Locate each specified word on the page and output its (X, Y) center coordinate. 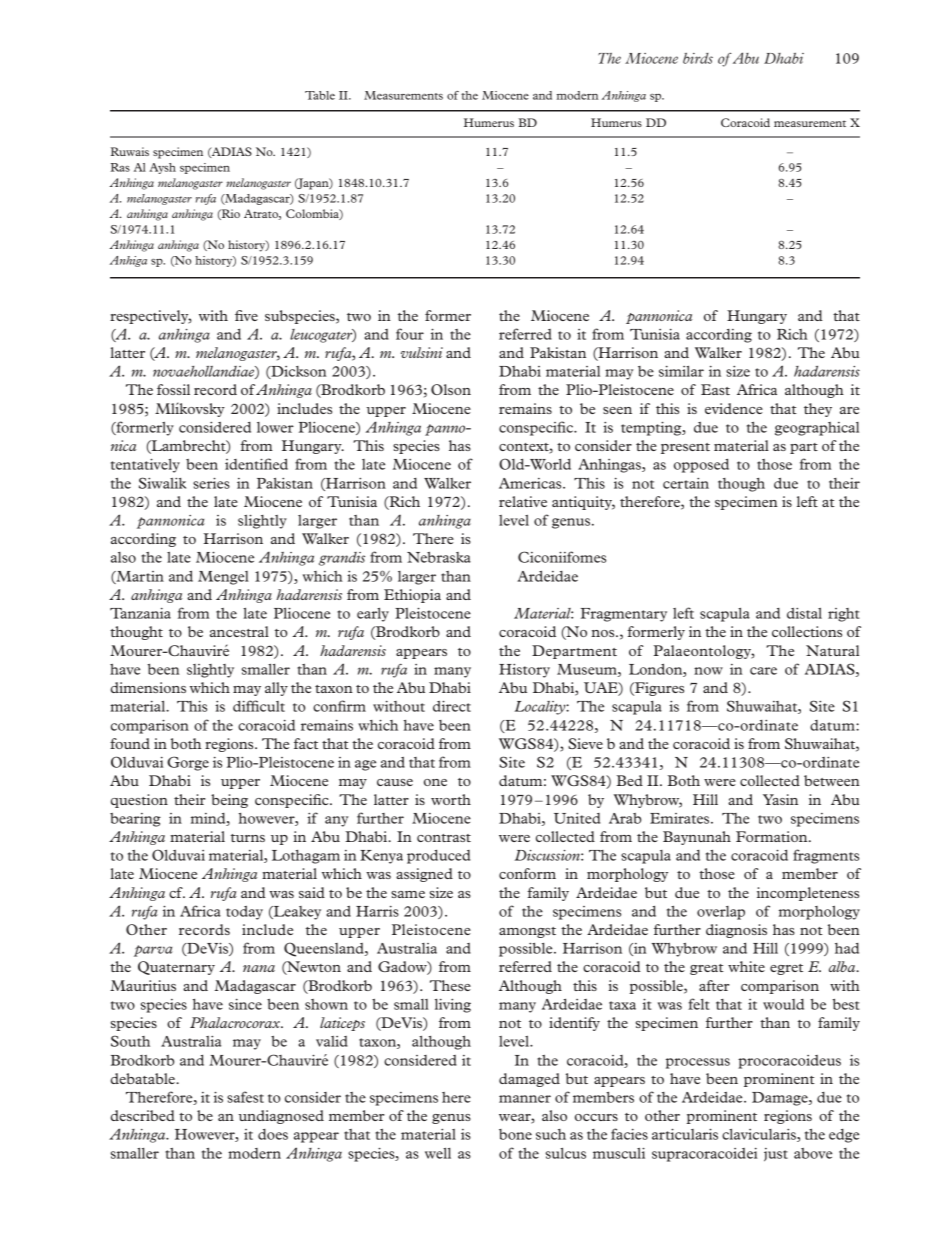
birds (698, 58)
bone (515, 1134)
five (246, 315)
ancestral (239, 631)
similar (681, 371)
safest (245, 1097)
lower (275, 427)
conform (527, 873)
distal (804, 613)
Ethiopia (412, 596)
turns (248, 838)
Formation (773, 836)
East (715, 389)
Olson (451, 389)
